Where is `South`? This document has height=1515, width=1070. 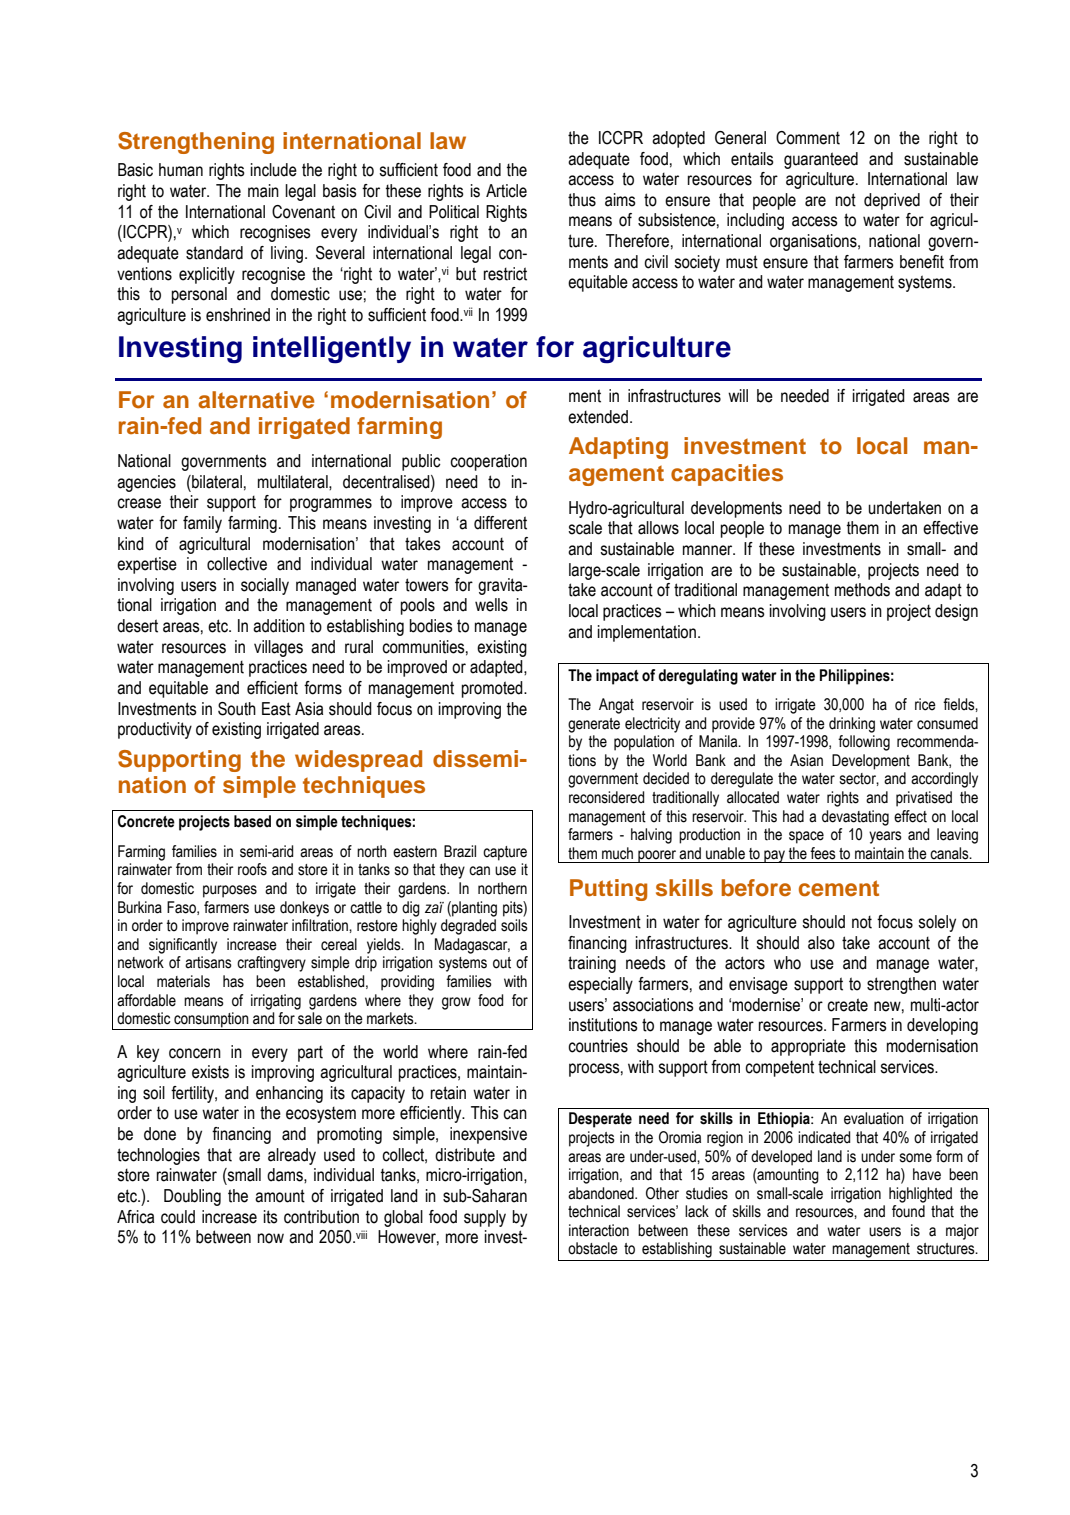
South is located at coordinates (237, 709).
